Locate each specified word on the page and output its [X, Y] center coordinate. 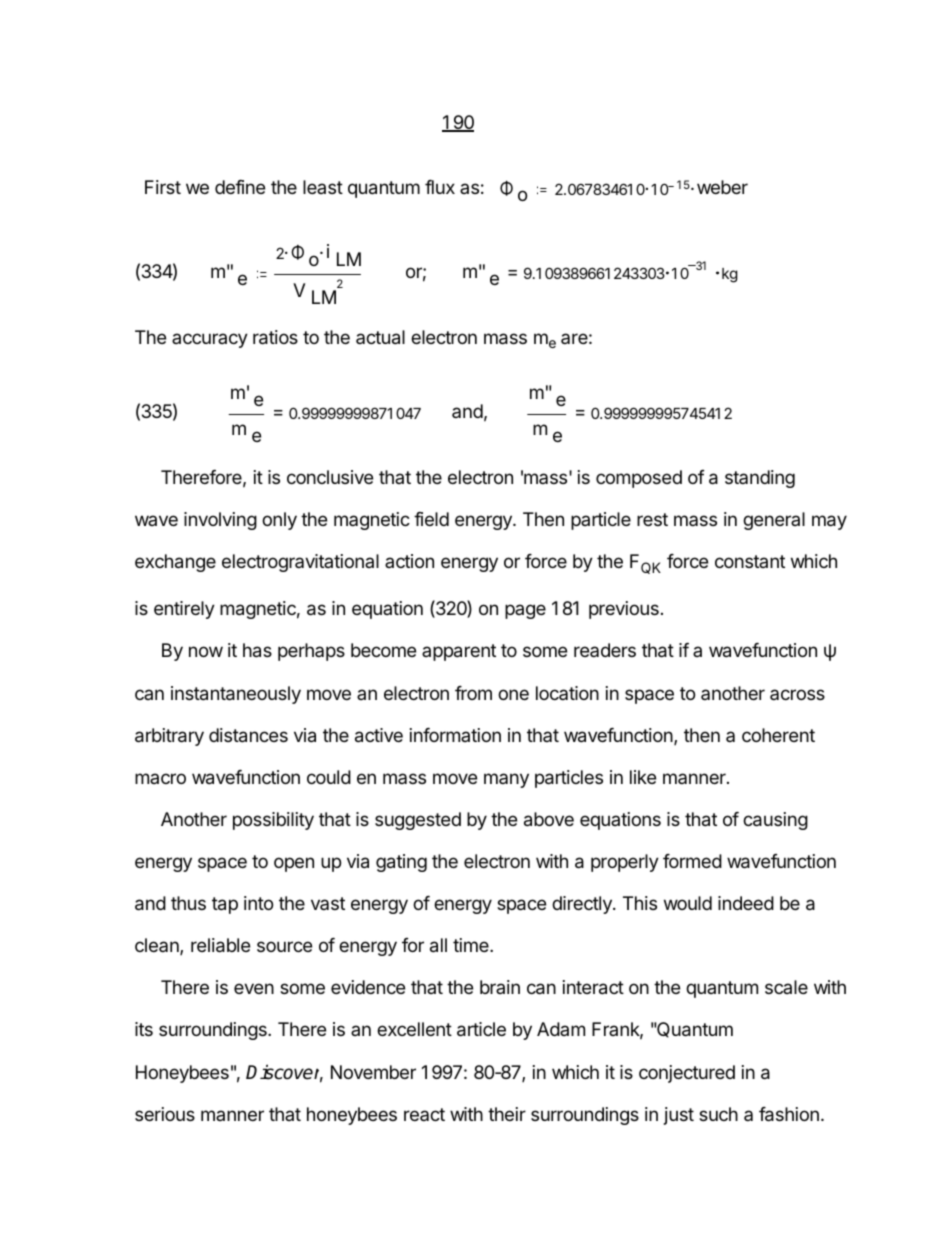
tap [225, 905]
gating [401, 863]
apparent [459, 652]
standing [760, 479]
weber [722, 187]
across [797, 694]
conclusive [330, 477]
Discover [284, 1073]
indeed [746, 903]
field [431, 519]
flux [440, 187]
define [240, 187]
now [206, 651]
